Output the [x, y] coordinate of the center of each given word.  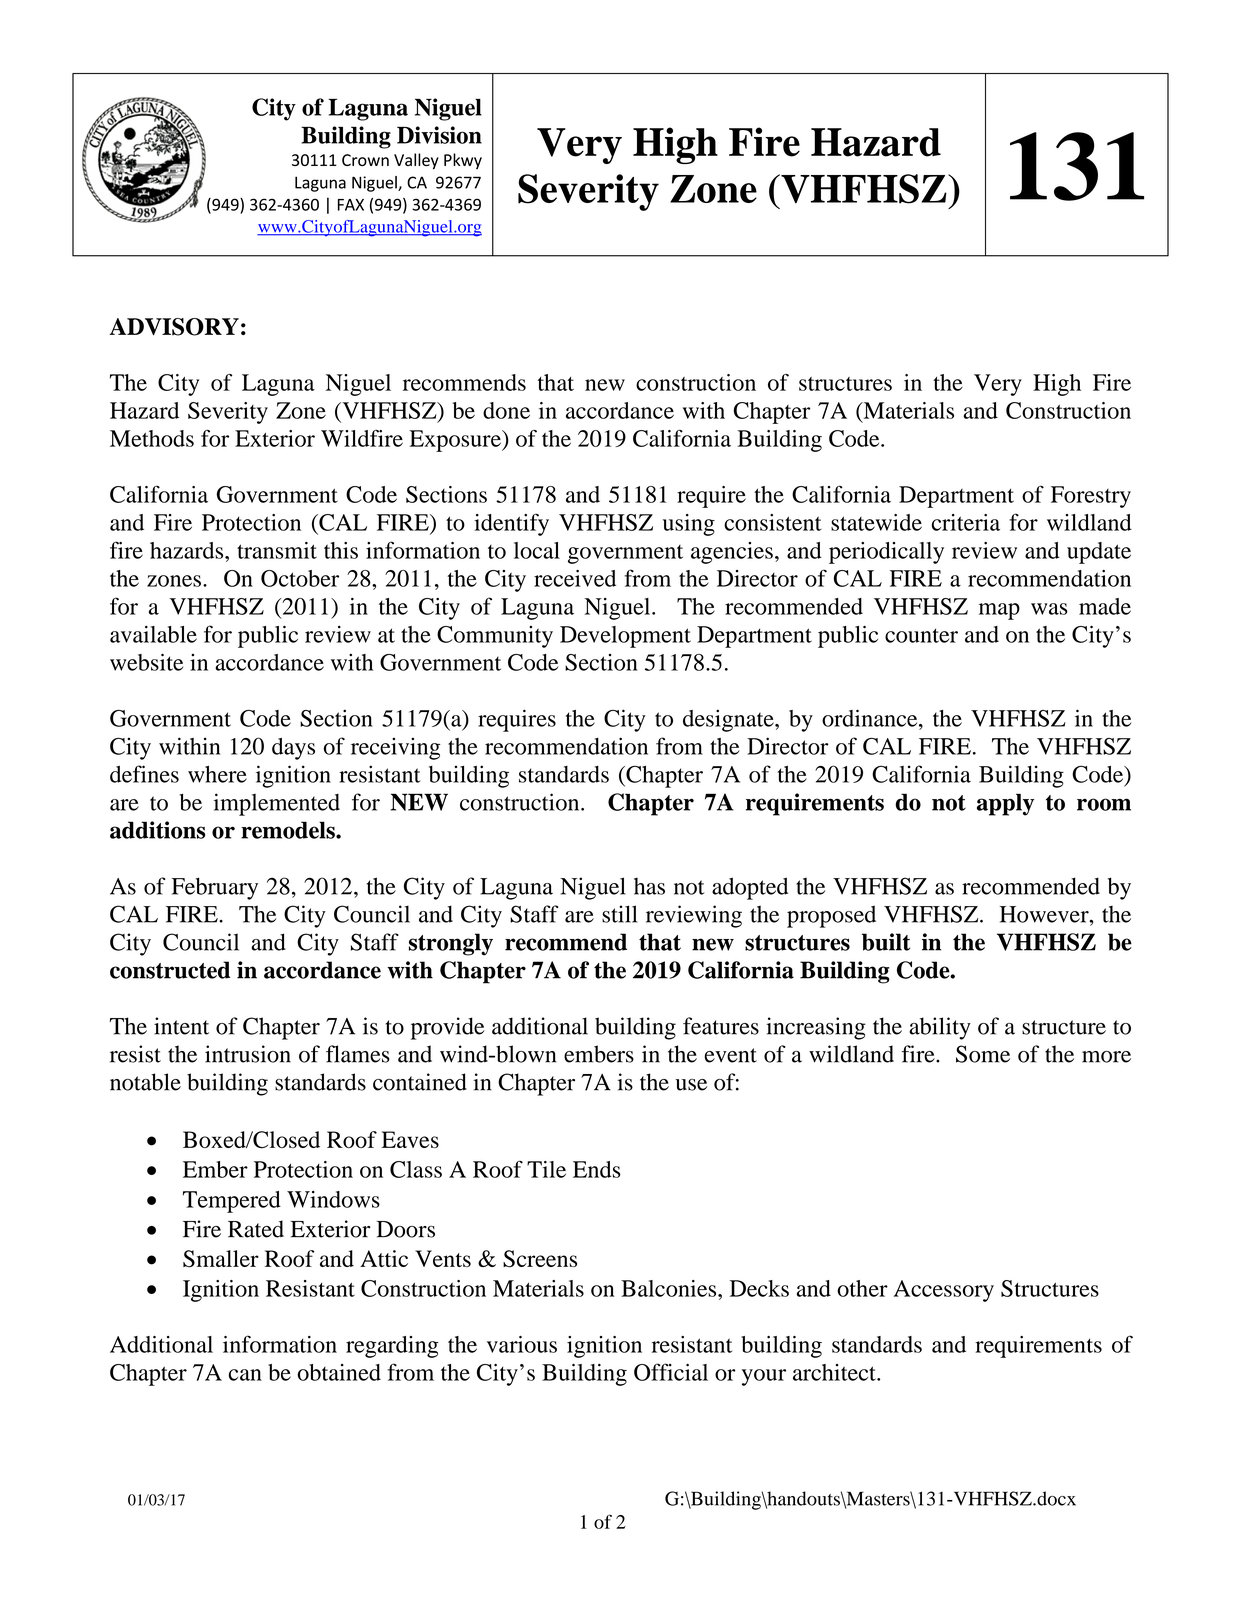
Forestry [1091, 497]
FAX [351, 205]
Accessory [944, 1291]
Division [439, 135]
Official [671, 1372]
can [245, 1375]
